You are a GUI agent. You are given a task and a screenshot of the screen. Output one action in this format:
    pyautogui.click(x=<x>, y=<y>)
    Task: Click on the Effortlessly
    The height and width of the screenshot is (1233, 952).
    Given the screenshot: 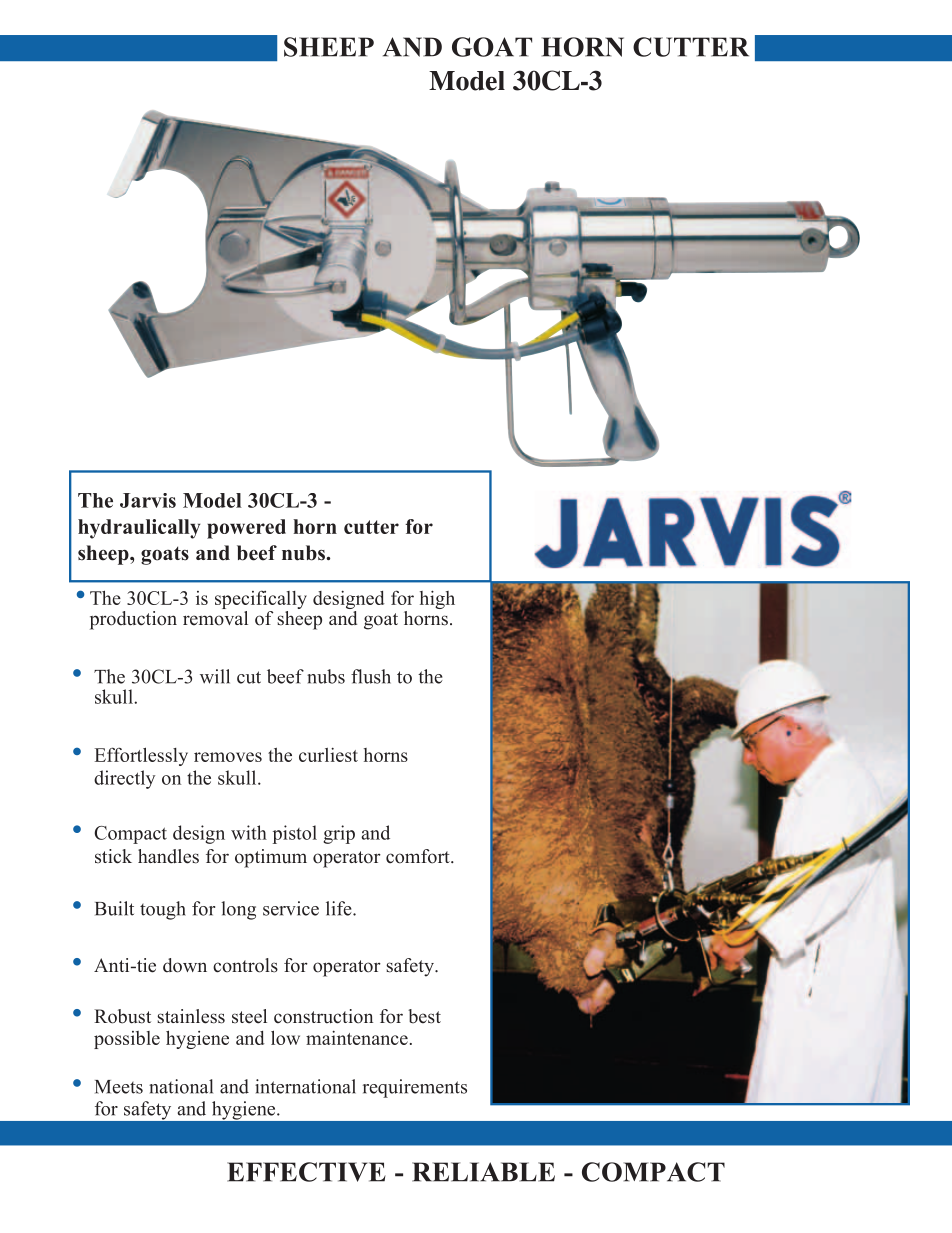 What is the action you would take?
    pyautogui.click(x=141, y=756)
